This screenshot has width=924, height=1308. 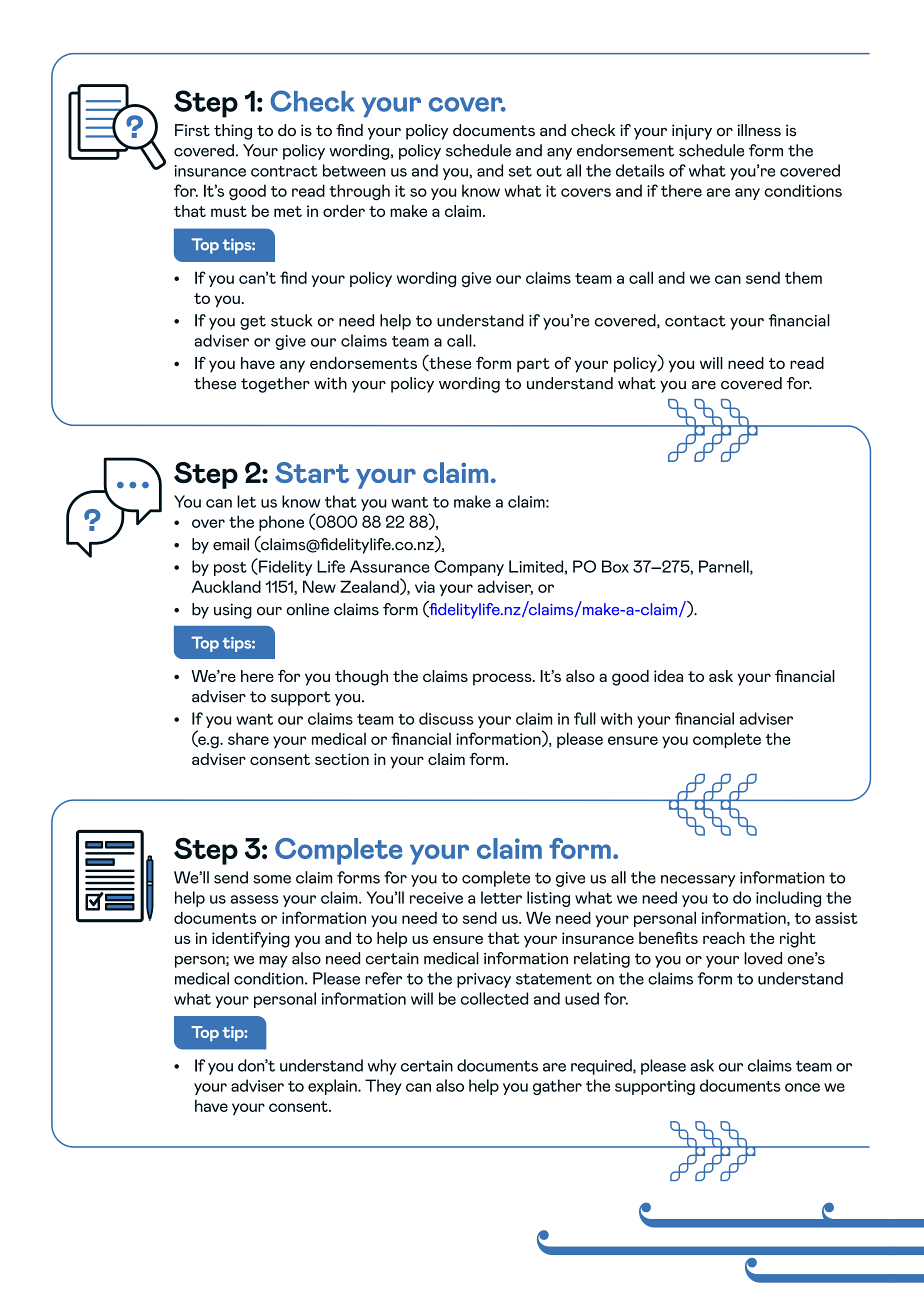 What do you see at coordinates (802, 1087) in the screenshot?
I see `once` at bounding box center [802, 1087].
